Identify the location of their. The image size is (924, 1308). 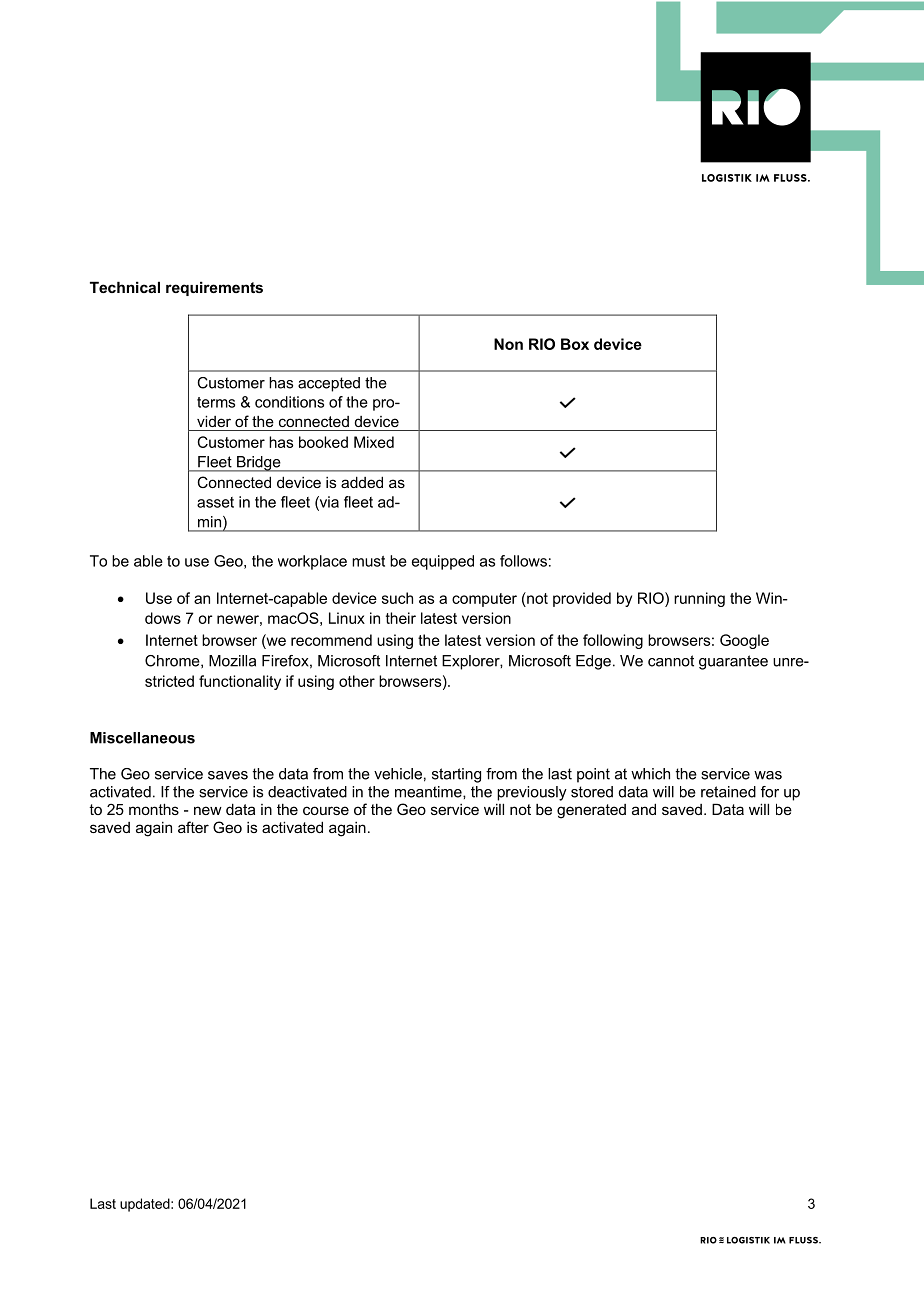
(401, 618).
